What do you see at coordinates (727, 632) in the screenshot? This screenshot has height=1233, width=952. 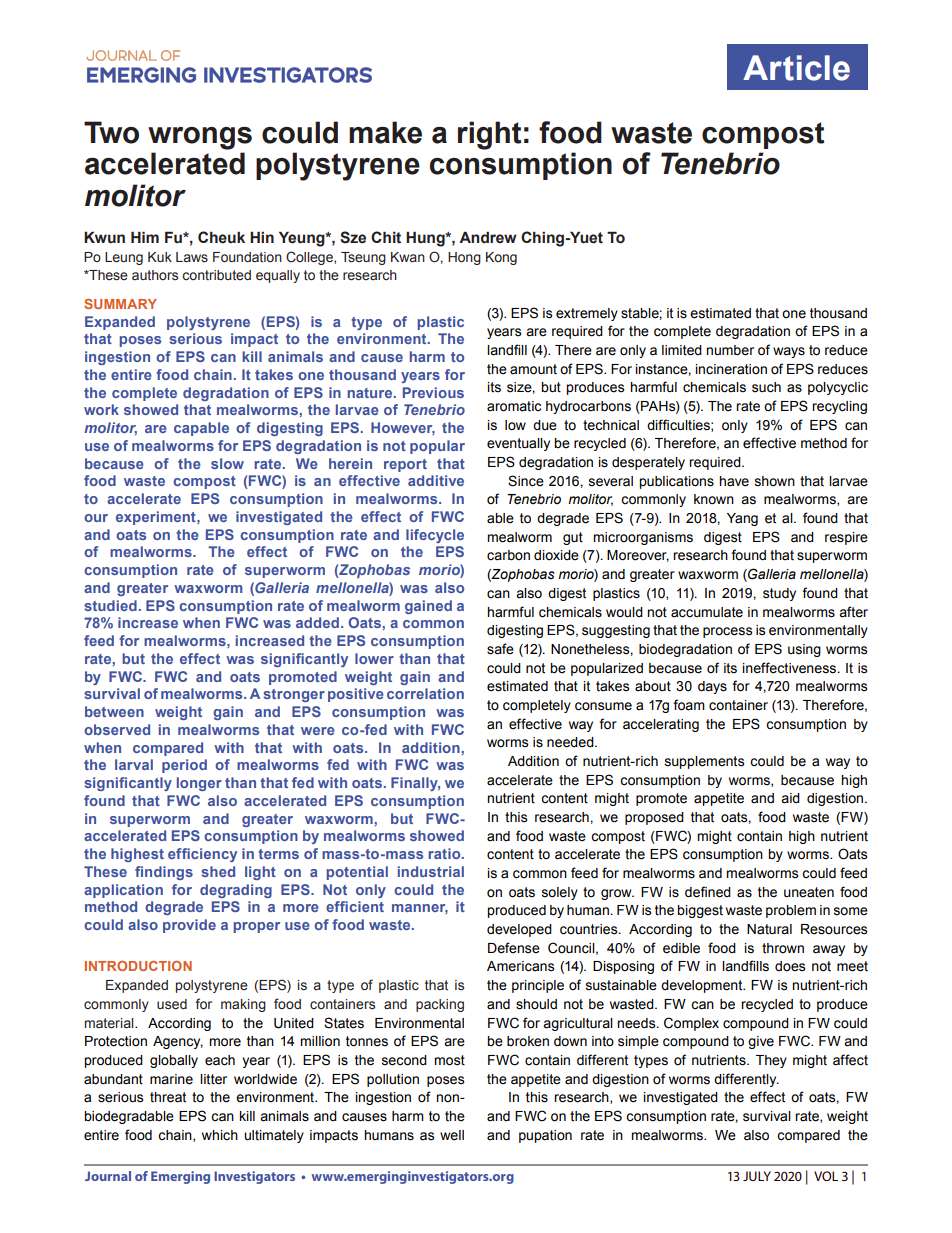 I see `process` at bounding box center [727, 632].
